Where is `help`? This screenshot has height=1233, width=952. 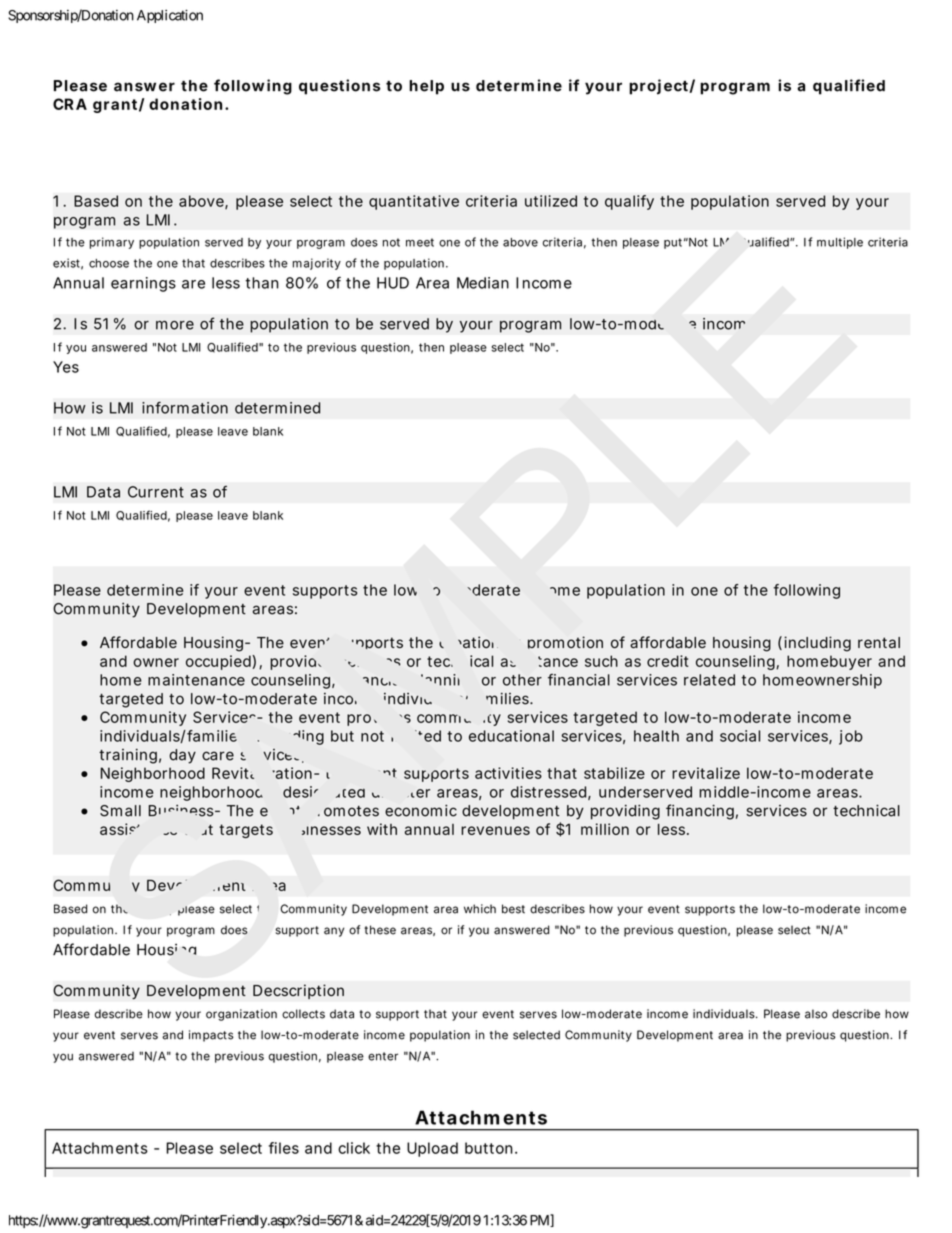
help is located at coordinates (426, 87).
